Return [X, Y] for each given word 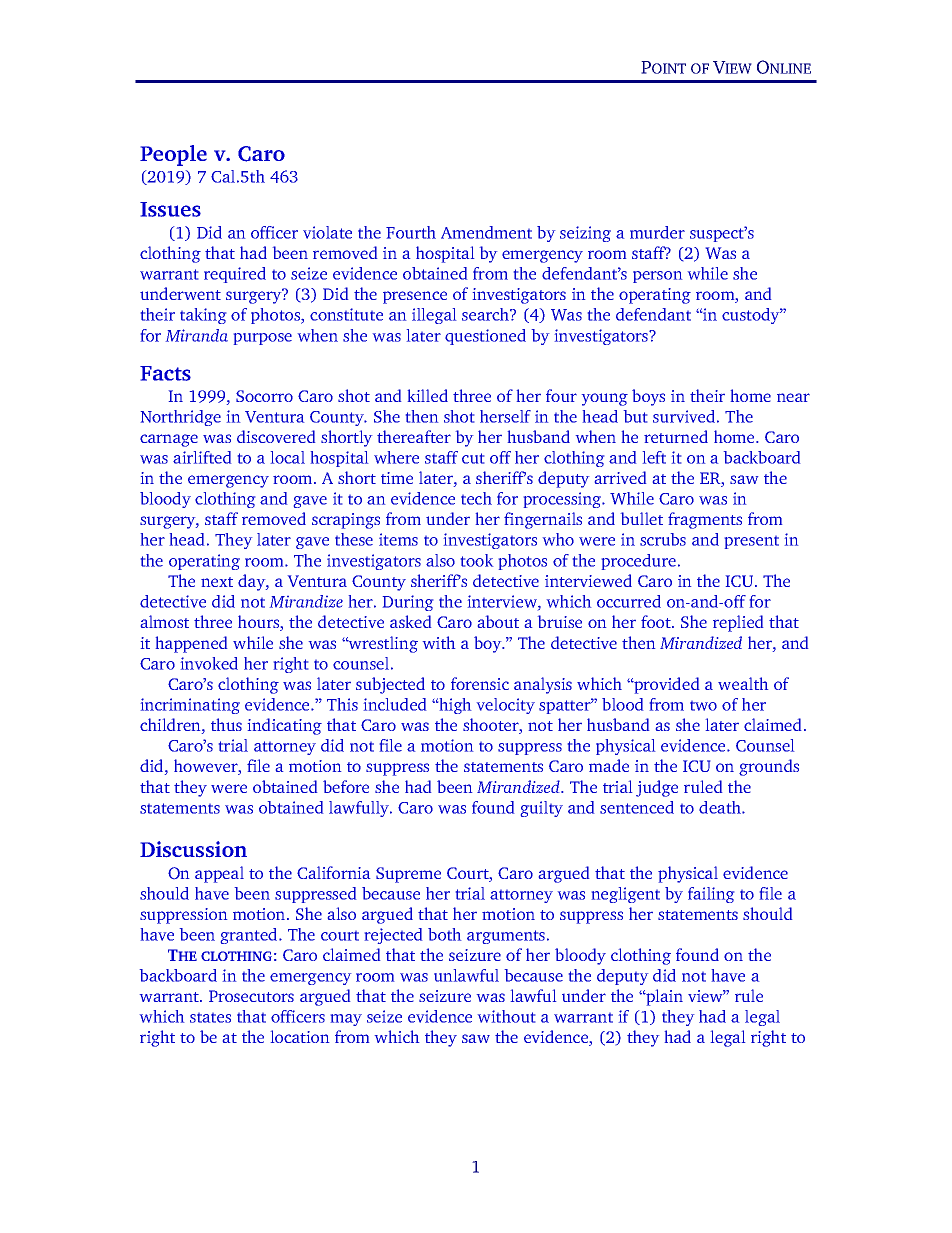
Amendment [486, 232]
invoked [209, 663]
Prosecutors [251, 996]
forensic [480, 683]
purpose [263, 339]
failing [711, 895]
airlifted [202, 457]
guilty [542, 809]
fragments [705, 520]
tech [476, 498]
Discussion [193, 849]
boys [648, 397]
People [173, 155]
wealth [743, 683]
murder [657, 232]
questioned [485, 337]
